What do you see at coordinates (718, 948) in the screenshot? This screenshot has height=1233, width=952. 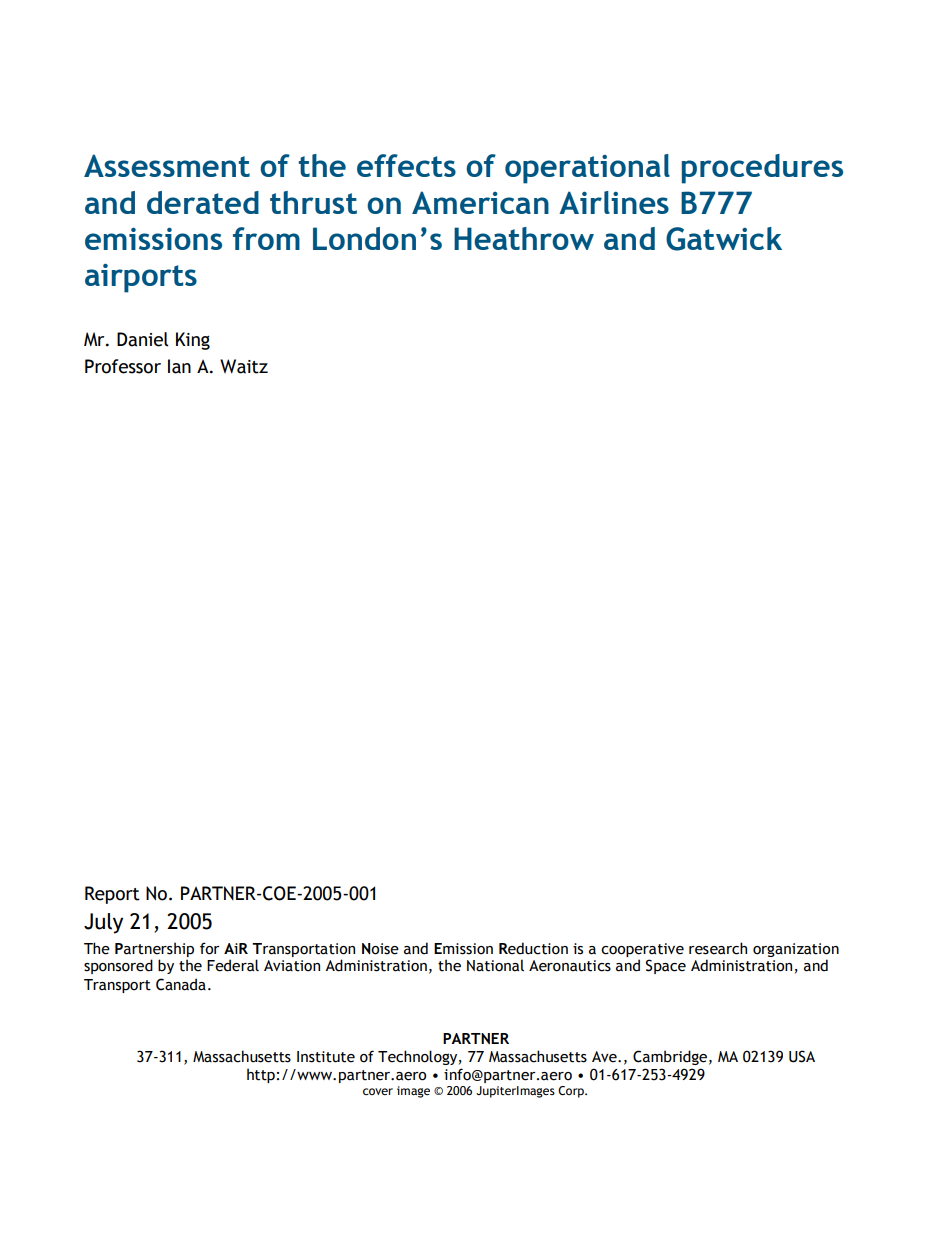 I see `research` at bounding box center [718, 948].
